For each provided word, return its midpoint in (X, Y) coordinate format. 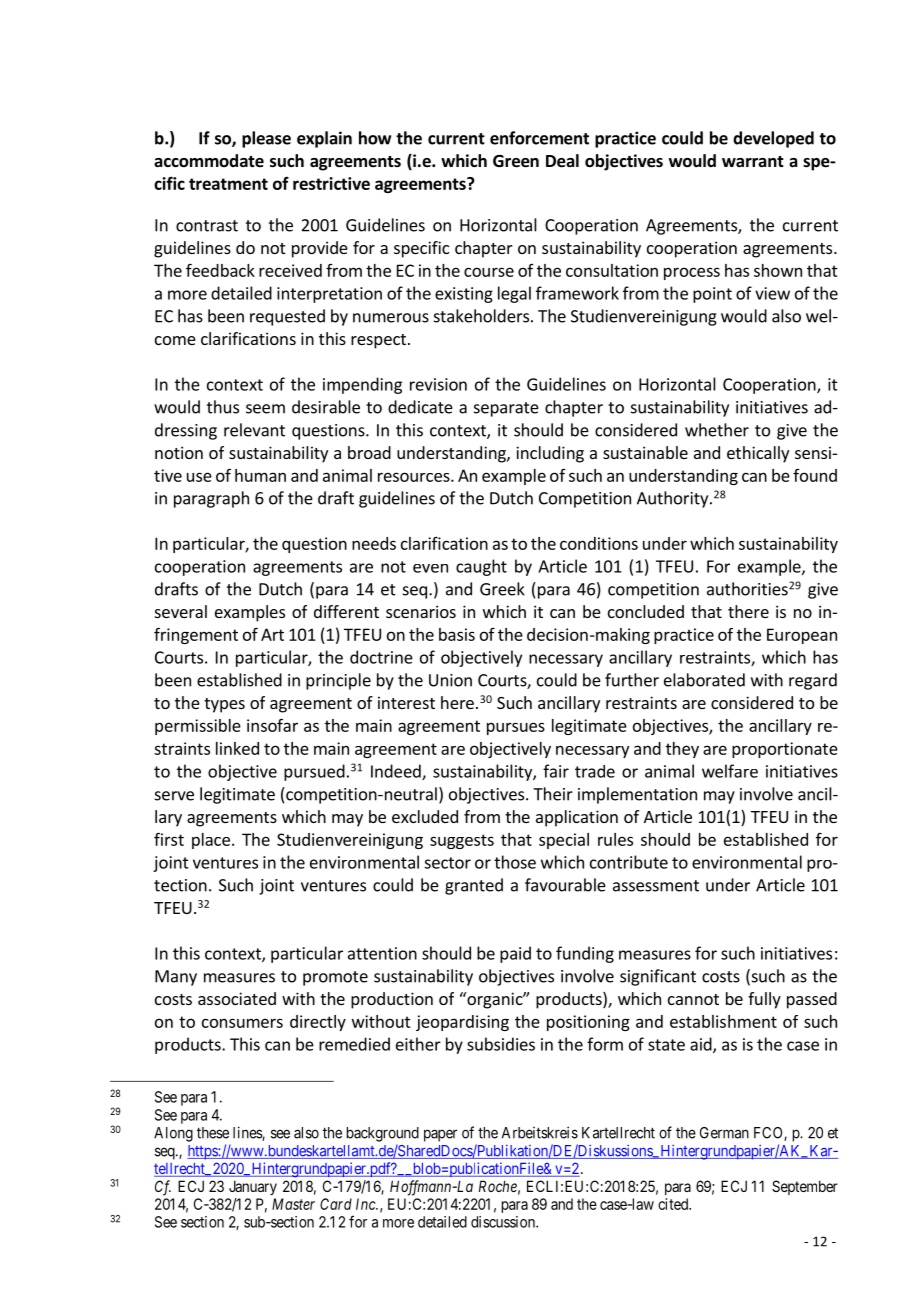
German (724, 1133)
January (253, 1187)
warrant (753, 161)
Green (516, 161)
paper (440, 1135)
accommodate (209, 161)
